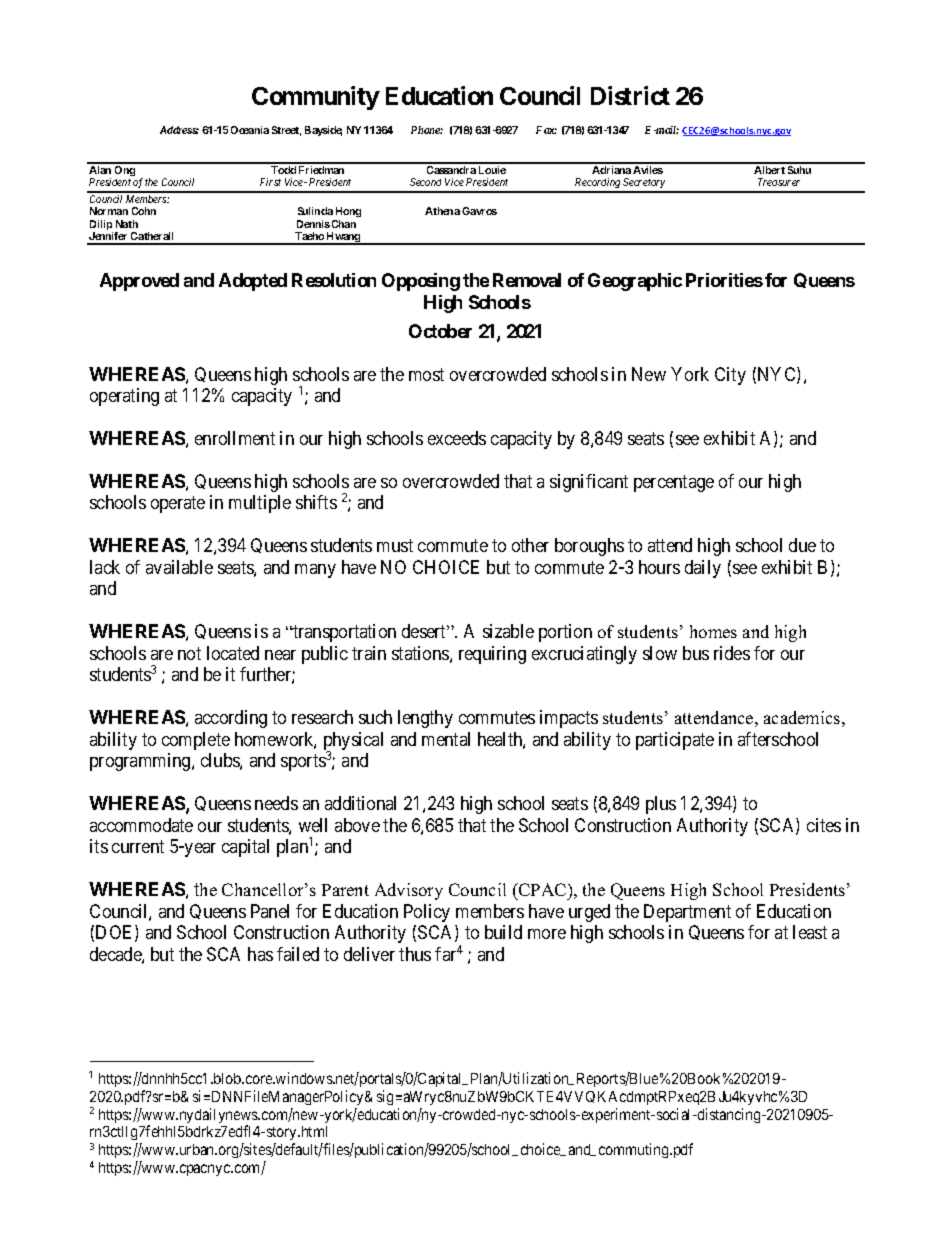 The height and width of the screenshot is (1233, 952). I want to click on operating, so click(124, 397).
